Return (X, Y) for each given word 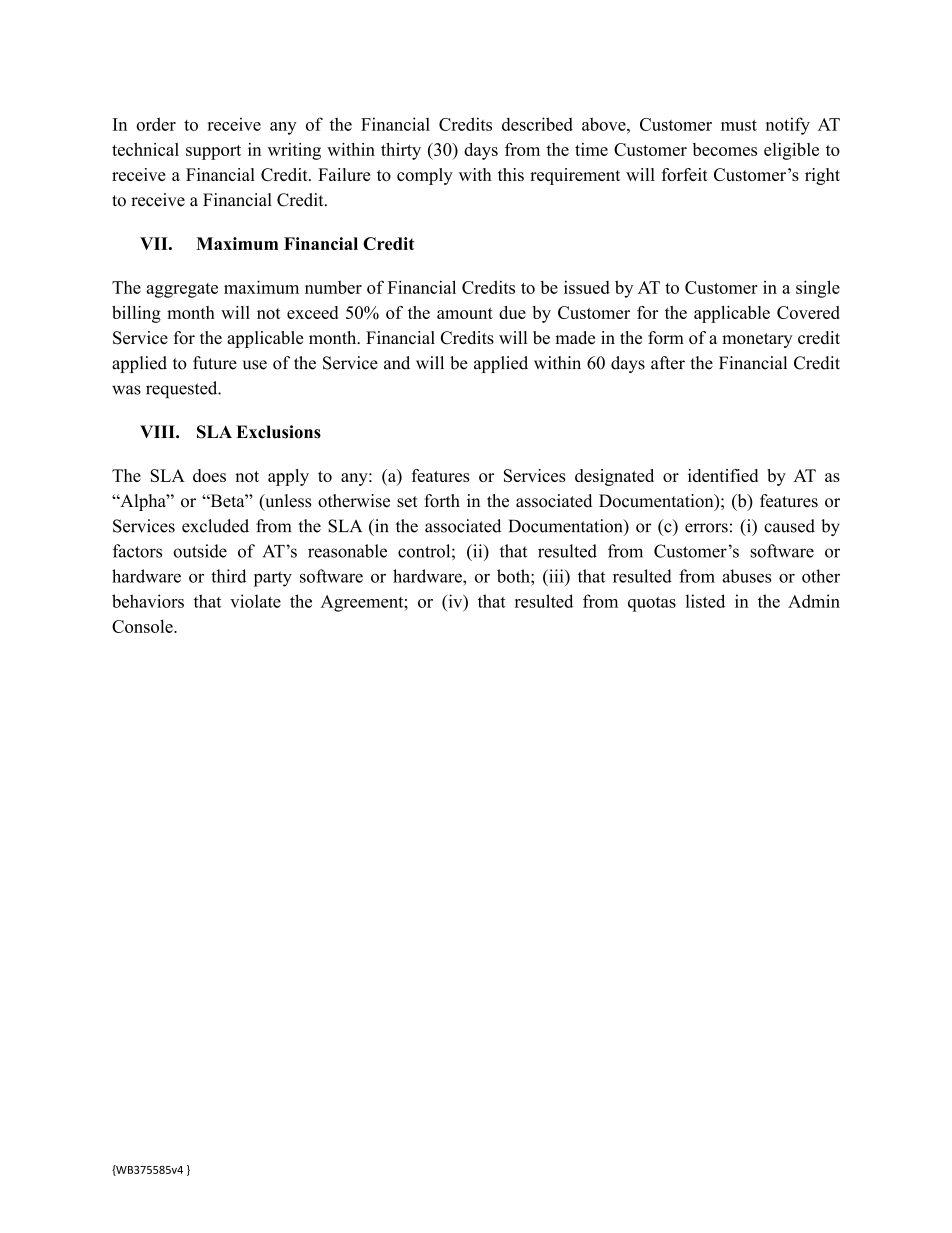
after (668, 363)
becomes (725, 149)
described (537, 124)
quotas (652, 604)
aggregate (182, 290)
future (215, 363)
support (213, 152)
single (818, 289)
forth (442, 501)
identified (723, 475)
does (209, 475)
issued (587, 287)
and (397, 363)
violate (255, 601)
